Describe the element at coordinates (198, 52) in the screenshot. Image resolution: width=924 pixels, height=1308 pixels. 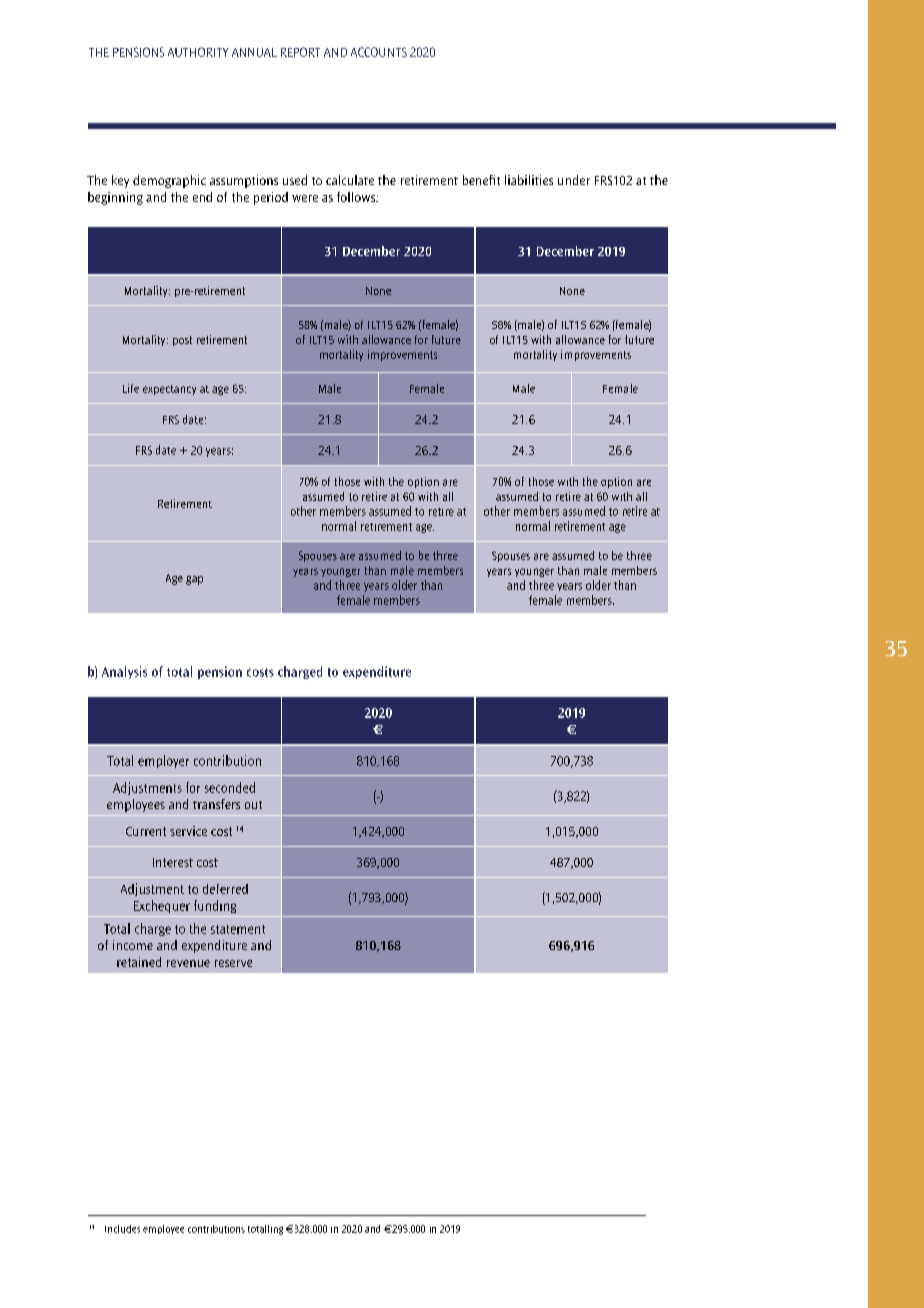
I see `AUTHORITY` at that location.
